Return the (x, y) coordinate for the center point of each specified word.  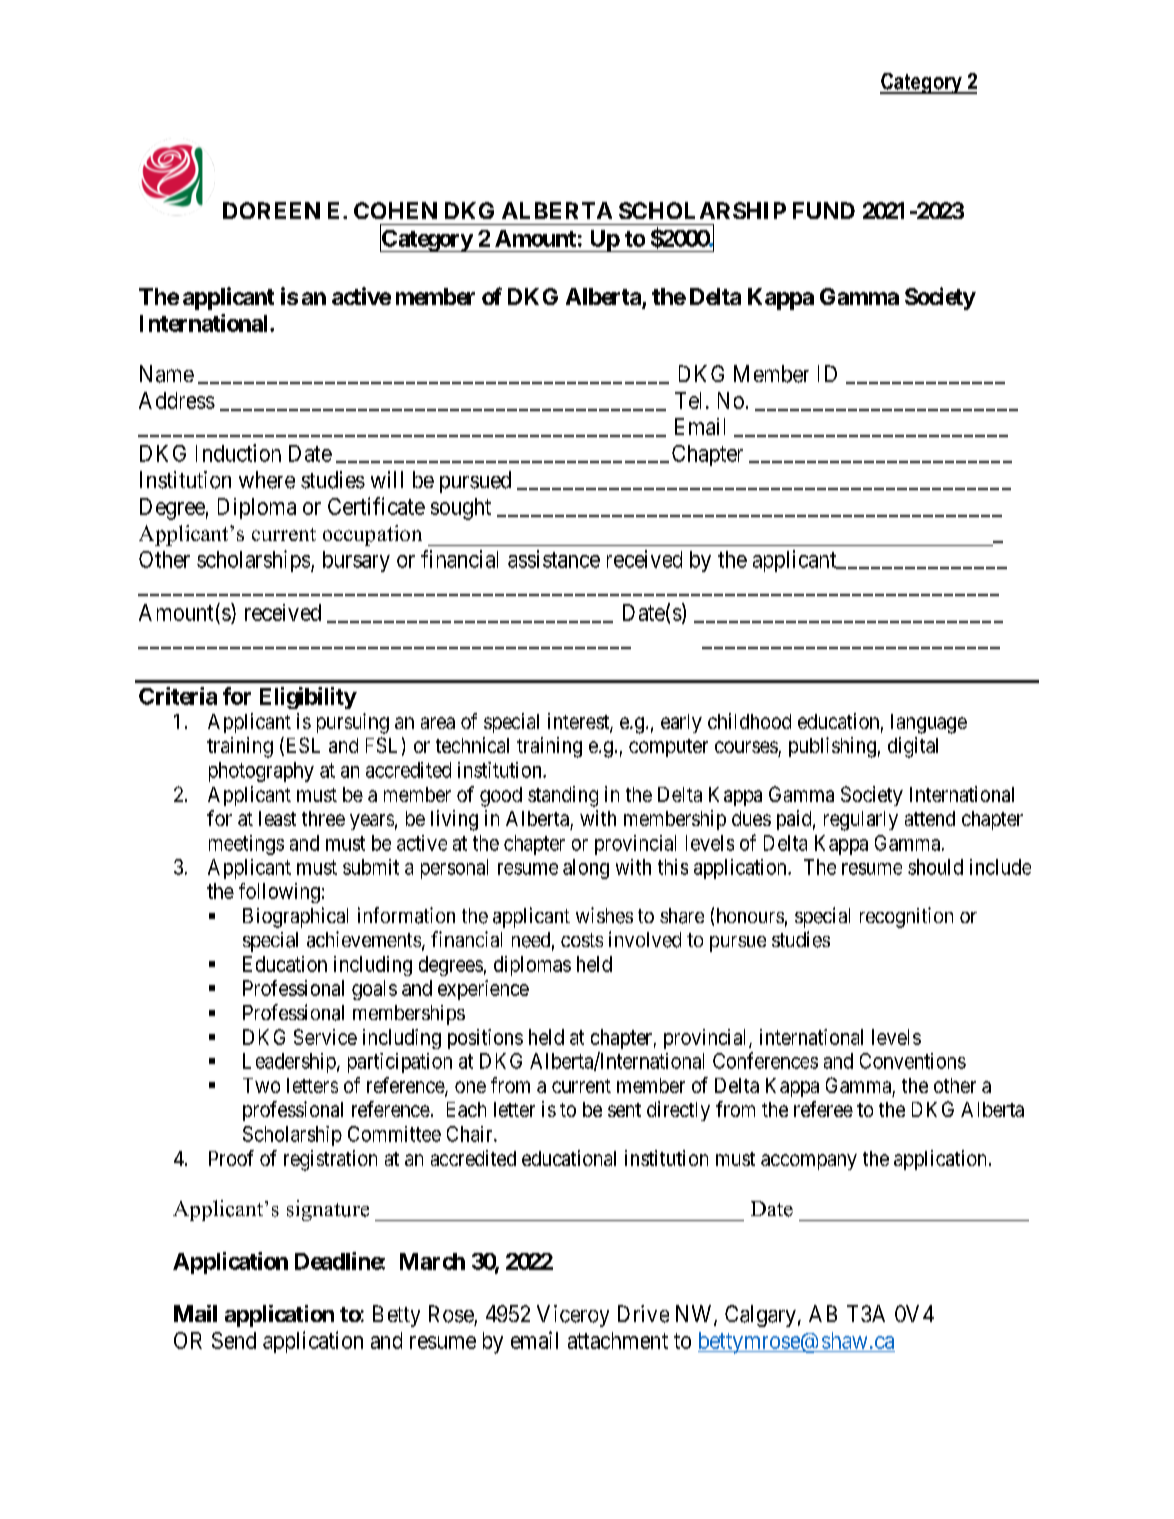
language (929, 724)
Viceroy (573, 1316)
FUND (824, 210)
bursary (356, 561)
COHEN (395, 210)
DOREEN (271, 210)
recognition (906, 917)
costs (582, 940)
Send (234, 1340)
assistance (554, 559)
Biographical (295, 917)
